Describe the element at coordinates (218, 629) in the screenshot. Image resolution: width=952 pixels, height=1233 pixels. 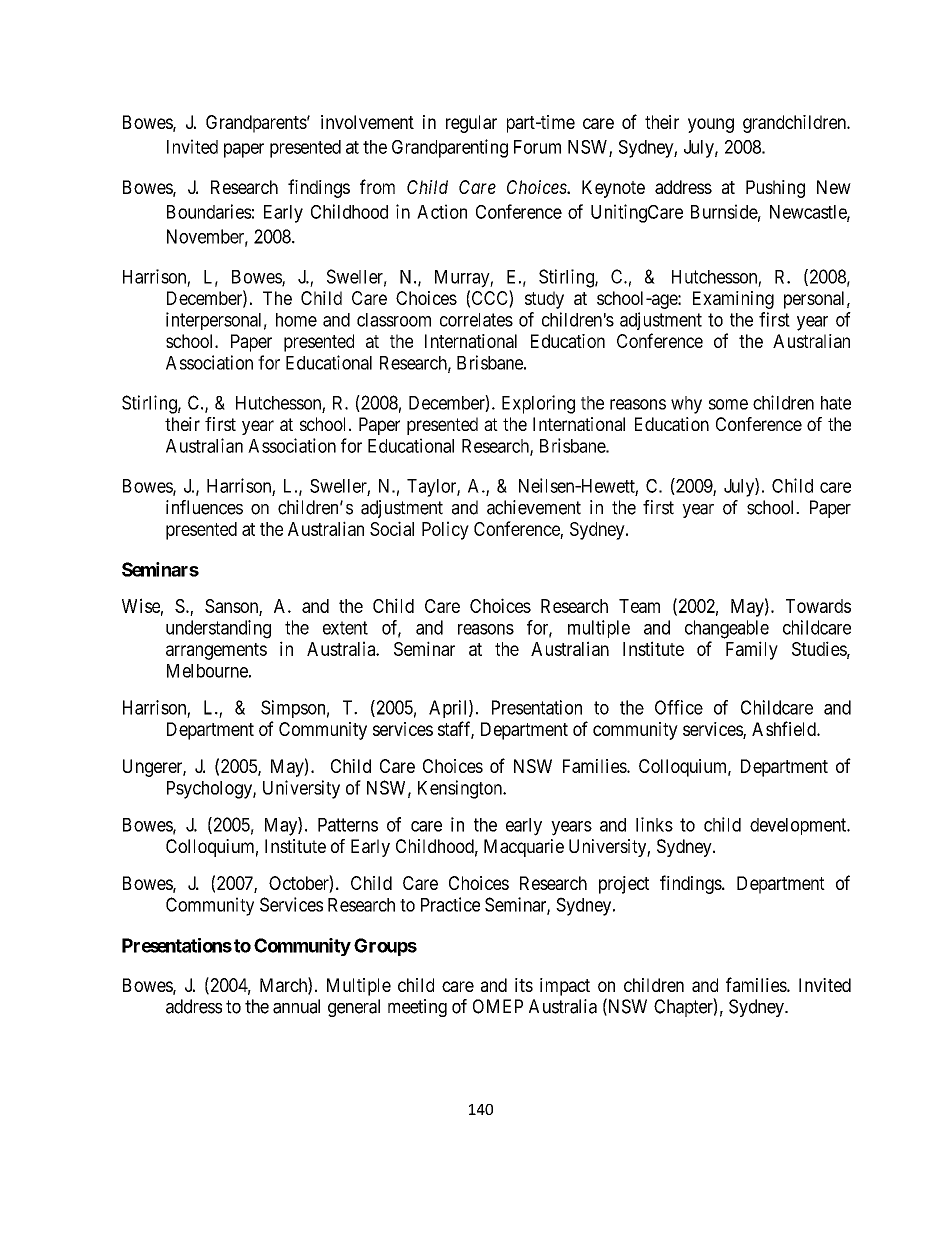
I see `understanding` at that location.
